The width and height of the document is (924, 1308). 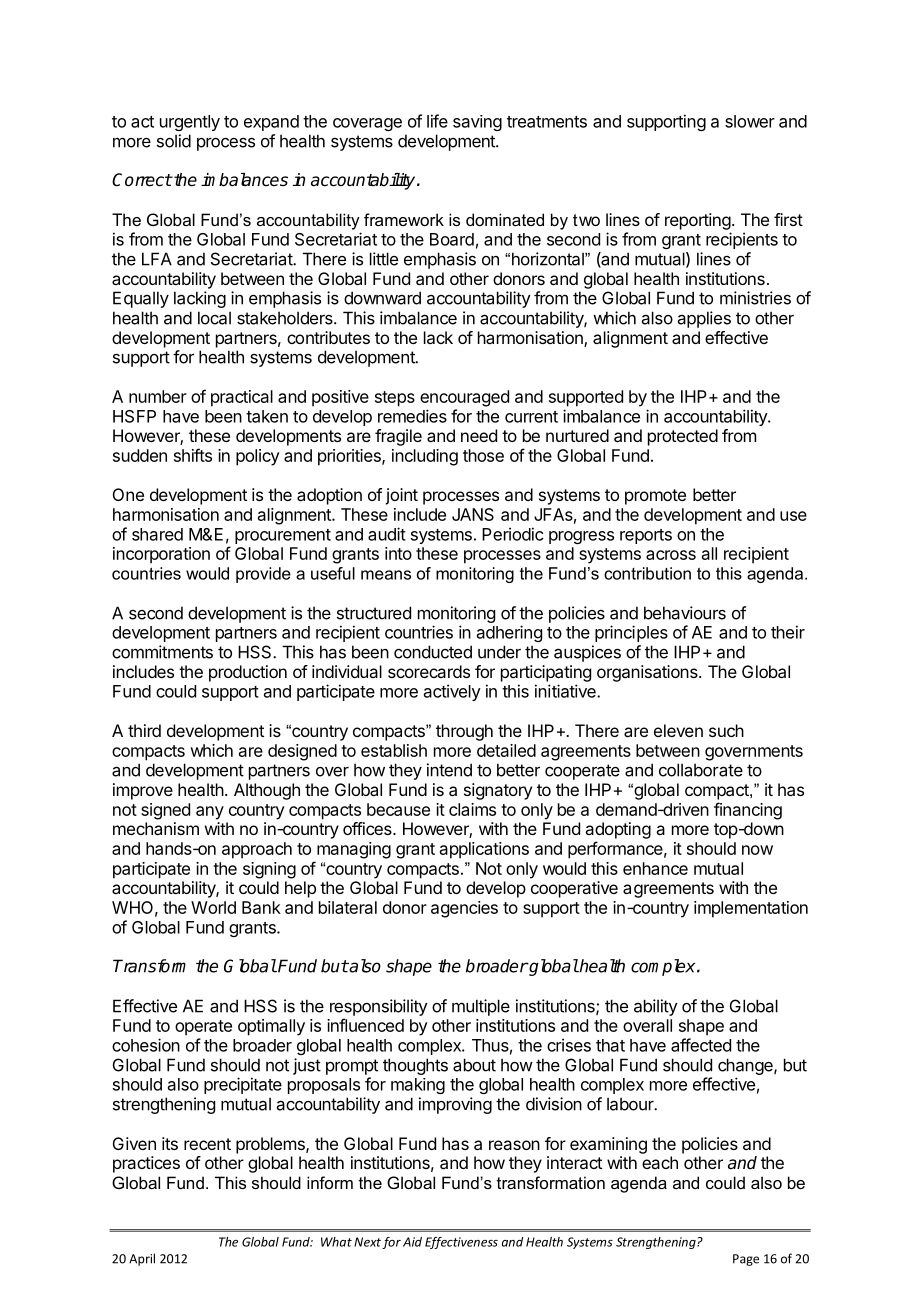 I want to click on World, so click(x=213, y=907).
